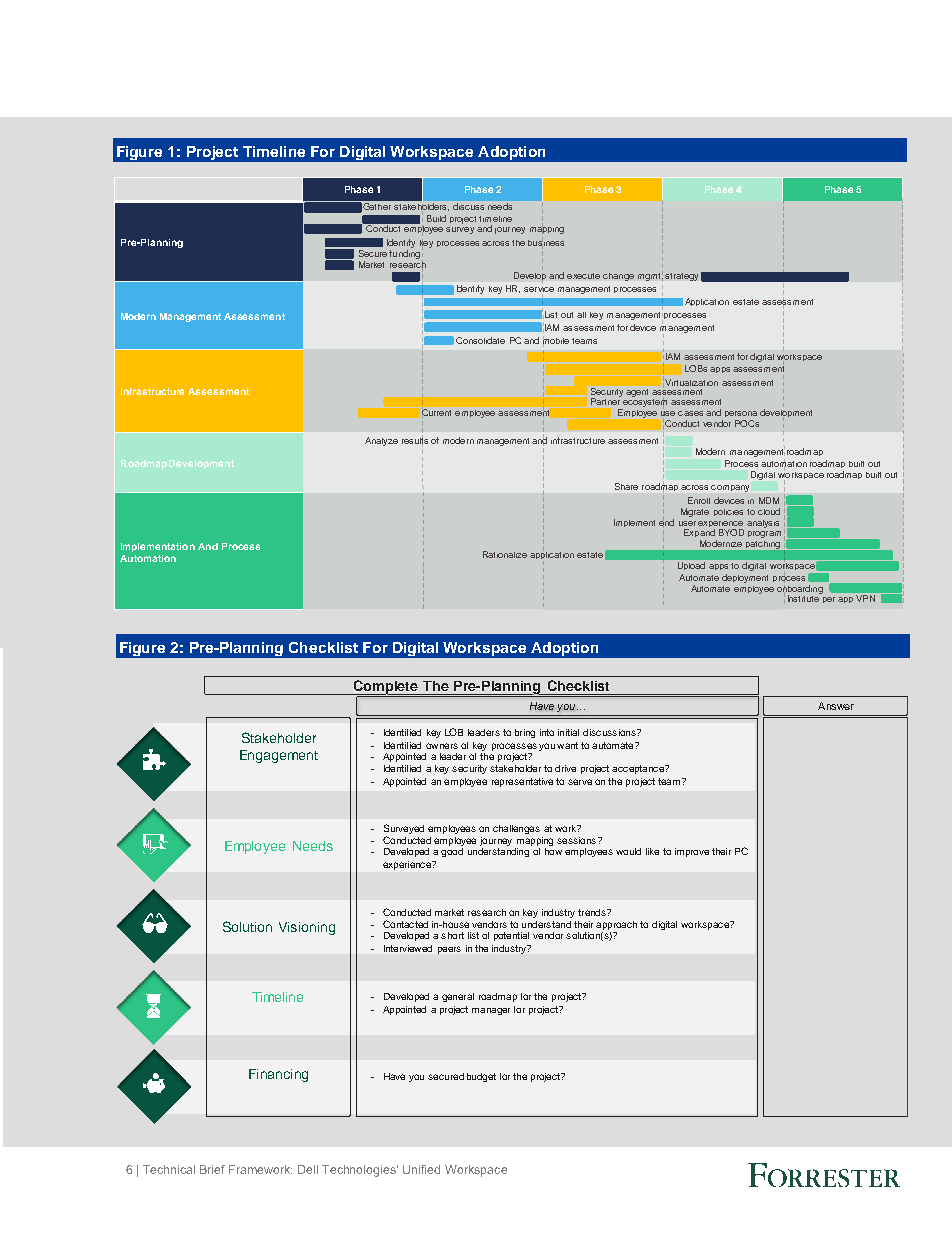 This image has height=1233, width=952. What do you see at coordinates (692, 852) in the image?
I see `improve` at bounding box center [692, 852].
